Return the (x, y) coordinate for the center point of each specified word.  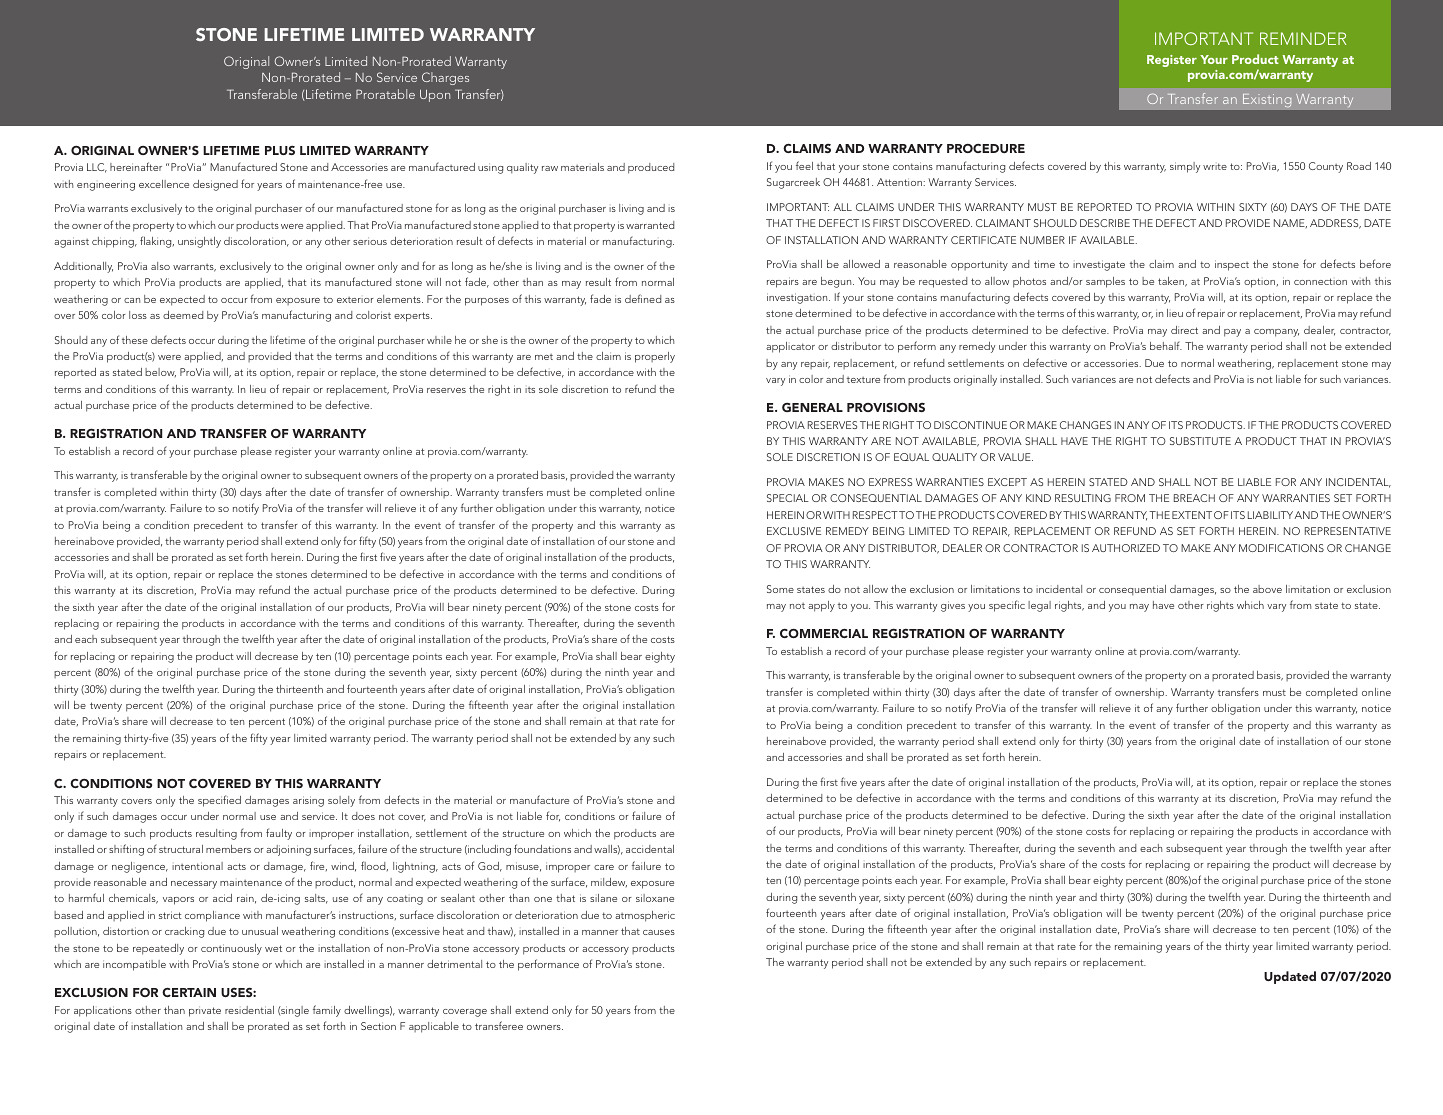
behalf (1166, 345)
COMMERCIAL (824, 633)
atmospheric (645, 916)
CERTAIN (189, 992)
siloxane (655, 898)
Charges (445, 78)
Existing (1267, 100)
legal (1039, 606)
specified (219, 801)
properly (655, 357)
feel (804, 165)
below (160, 372)
